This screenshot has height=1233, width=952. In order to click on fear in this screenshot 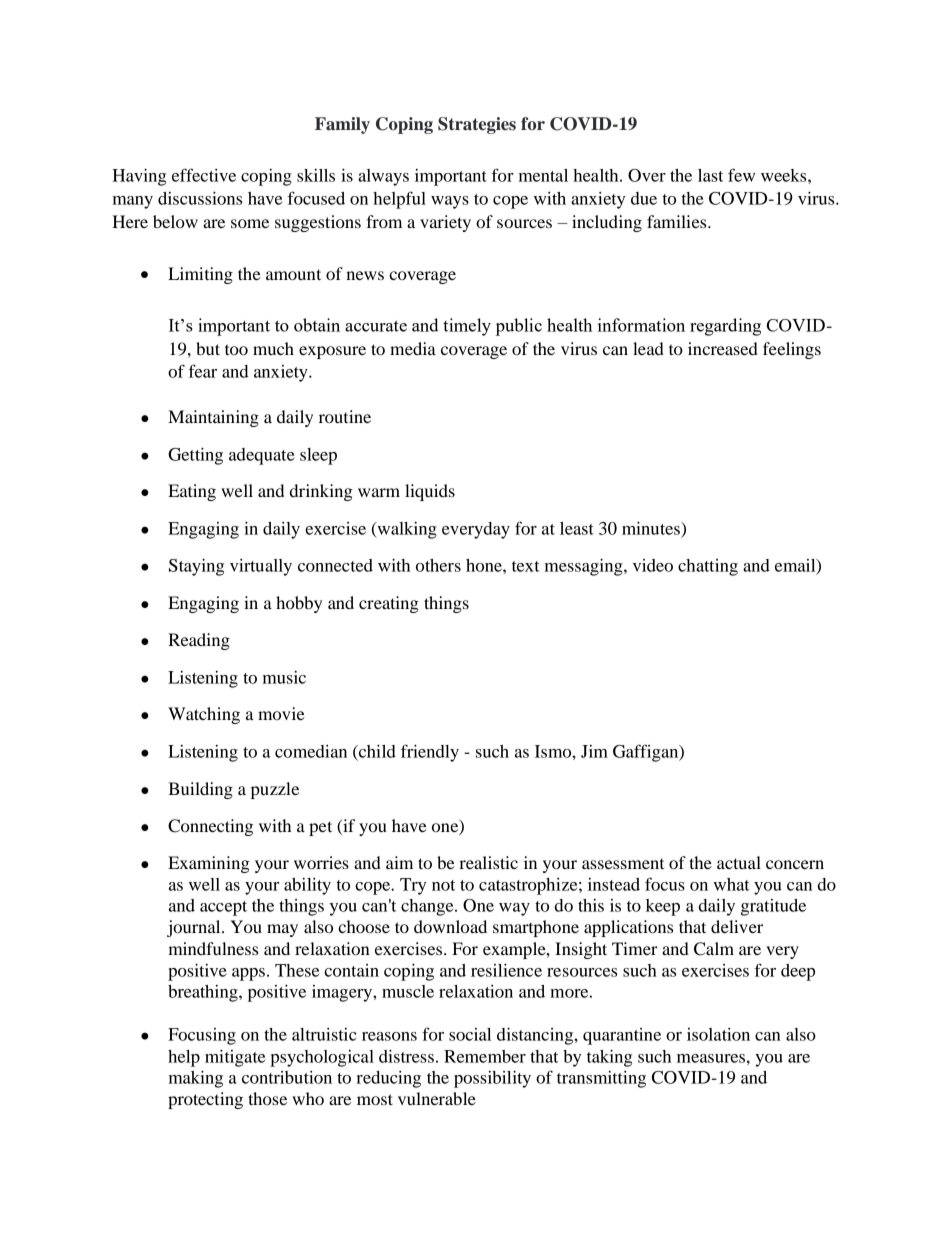, I will do `click(203, 371)`.
